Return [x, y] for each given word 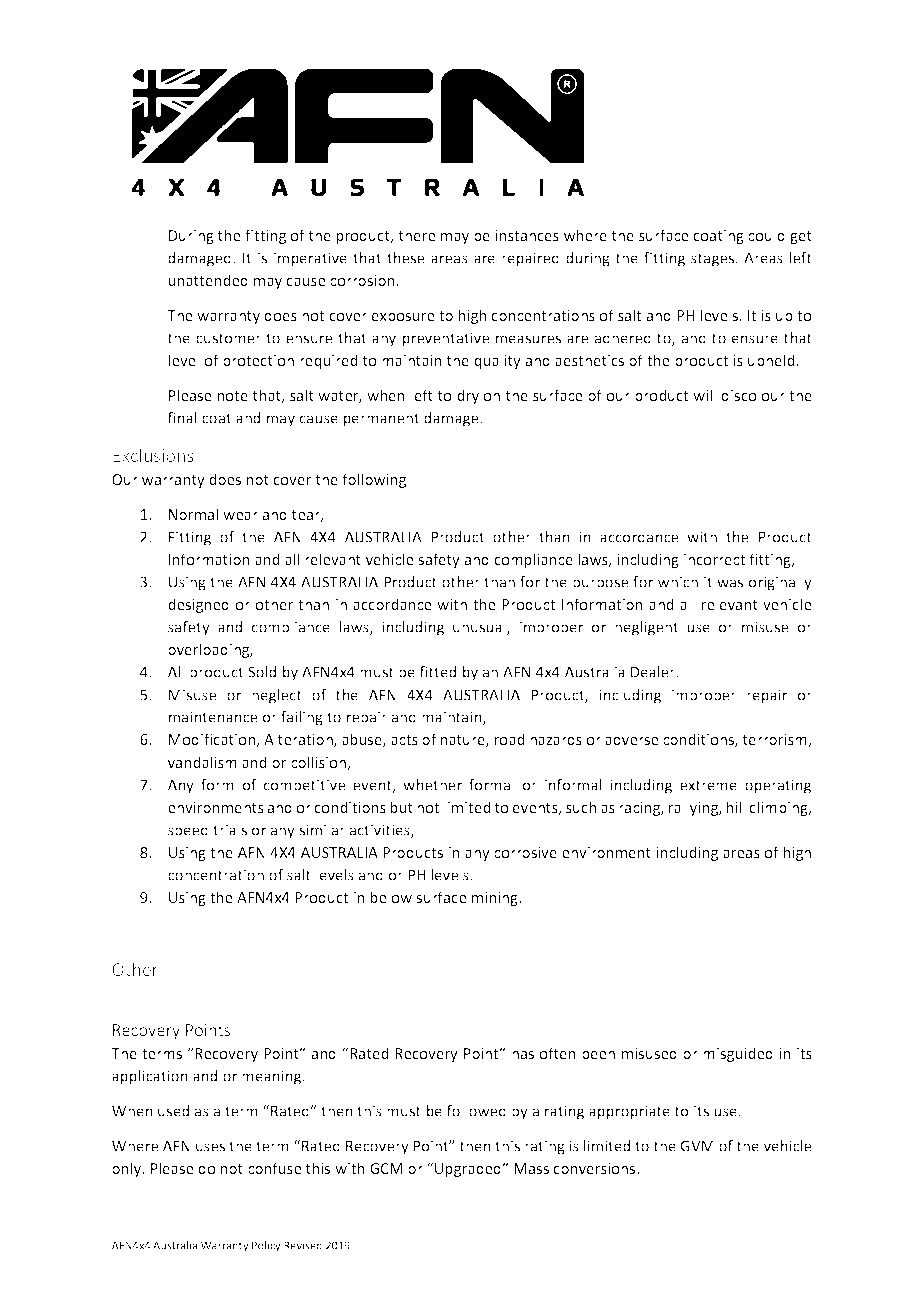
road [509, 739]
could [766, 235]
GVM [697, 1146]
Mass [531, 1168]
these [405, 258]
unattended [208, 280]
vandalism [202, 762]
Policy [266, 1246]
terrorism [776, 741]
